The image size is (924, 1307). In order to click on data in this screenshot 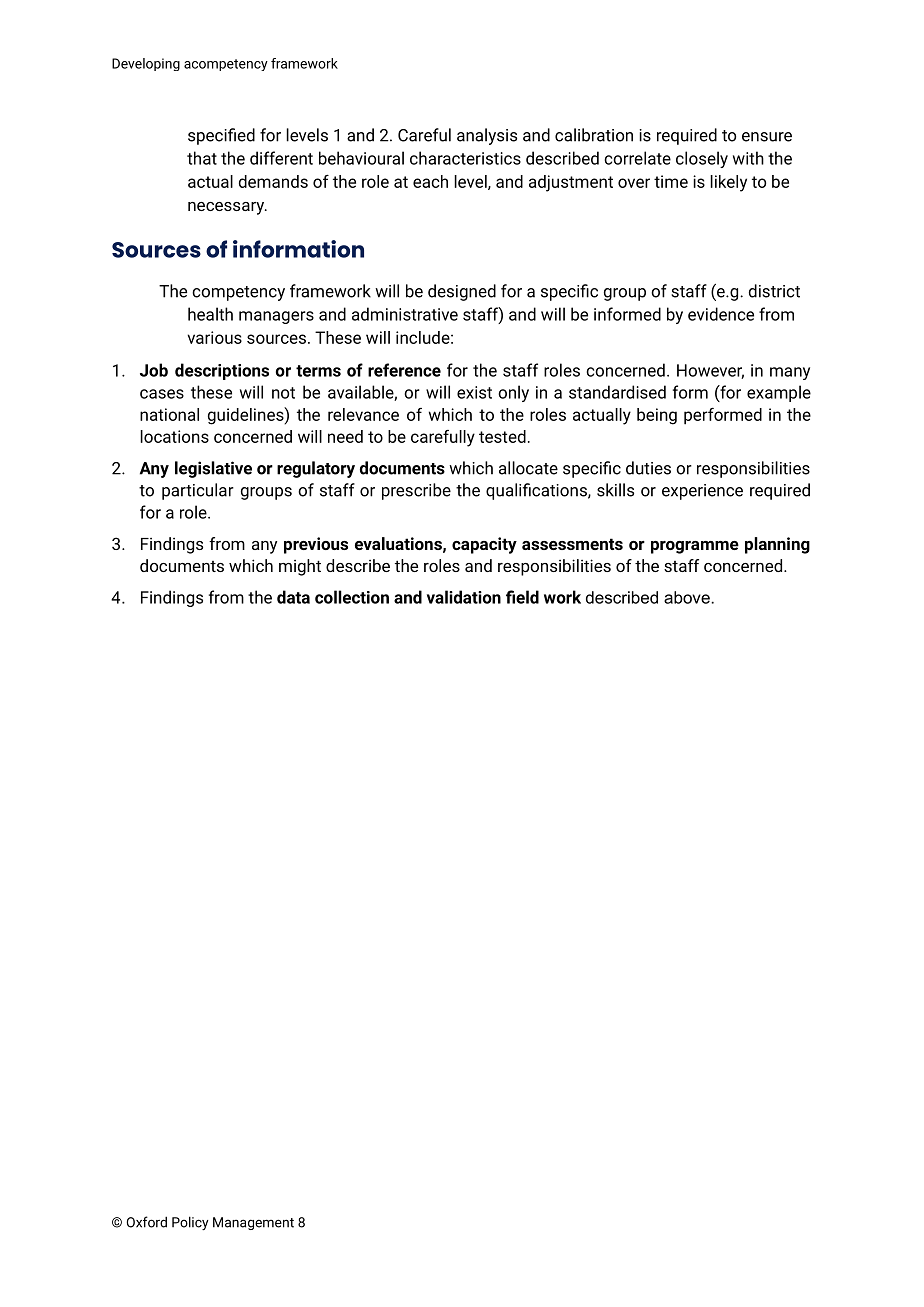, I will do `click(293, 597)`.
